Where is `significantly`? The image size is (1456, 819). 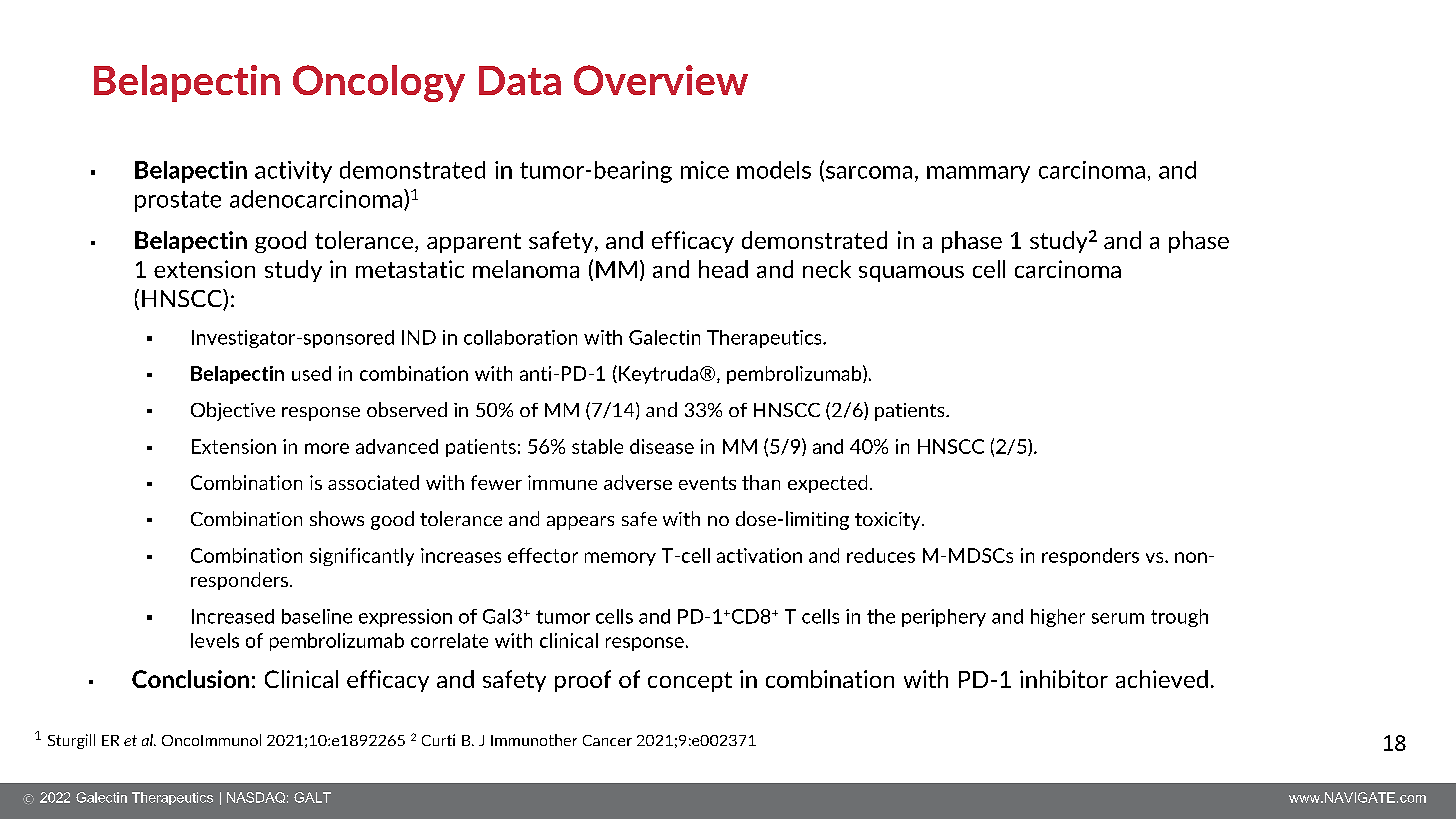
significantly is located at coordinates (362, 557).
